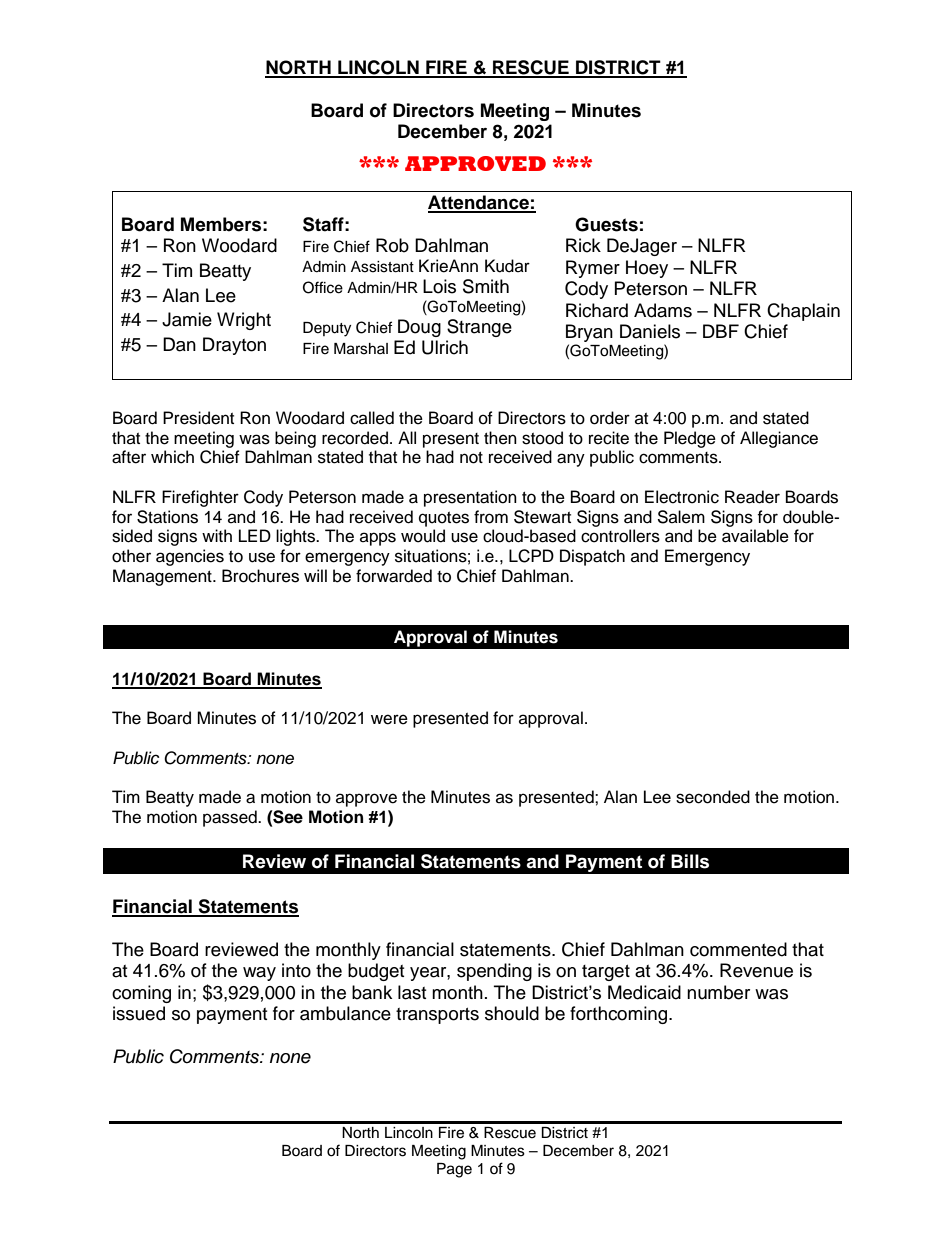 The height and width of the image is (1233, 952). I want to click on passed, so click(231, 818).
